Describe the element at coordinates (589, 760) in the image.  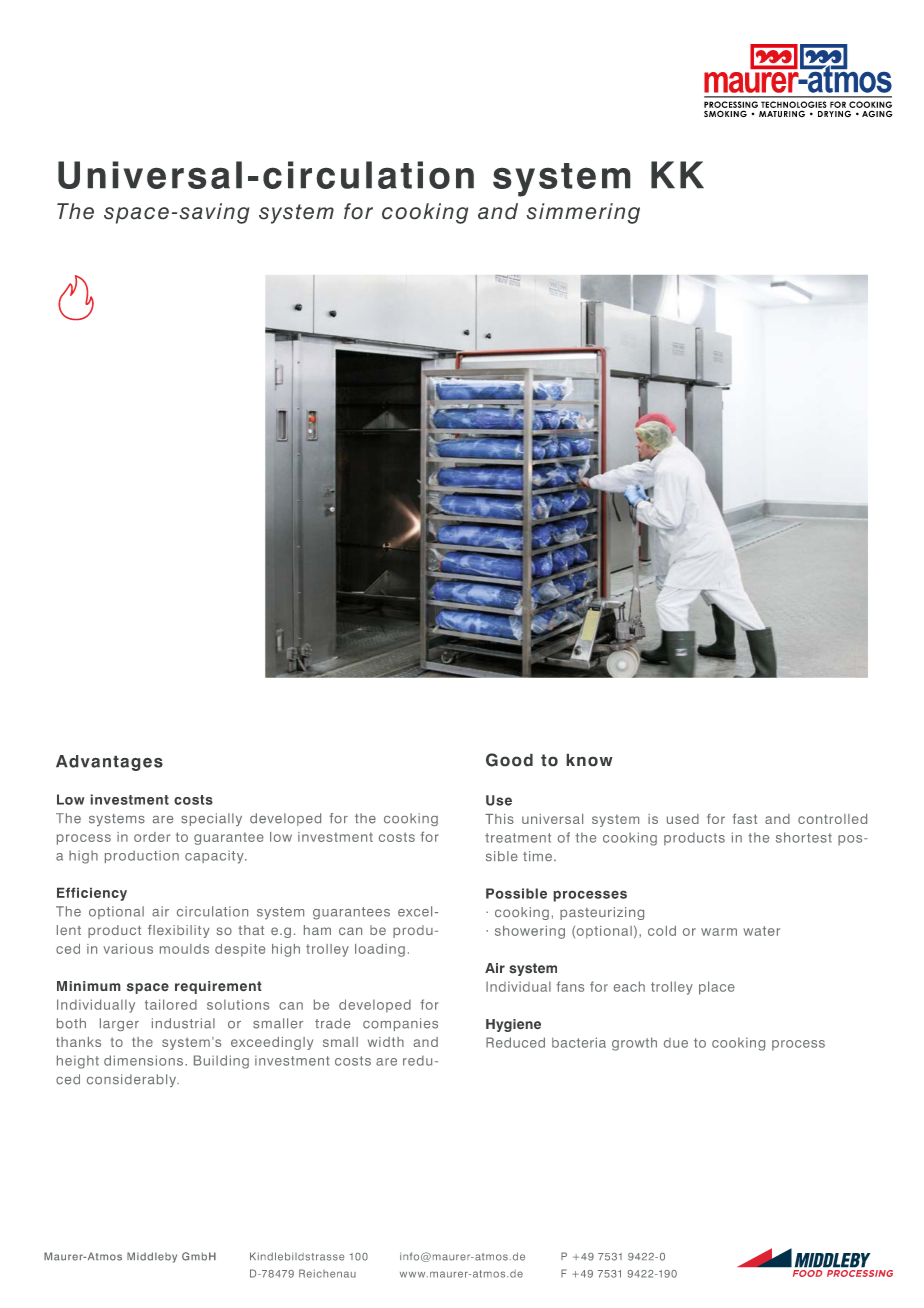
I see `know` at that location.
